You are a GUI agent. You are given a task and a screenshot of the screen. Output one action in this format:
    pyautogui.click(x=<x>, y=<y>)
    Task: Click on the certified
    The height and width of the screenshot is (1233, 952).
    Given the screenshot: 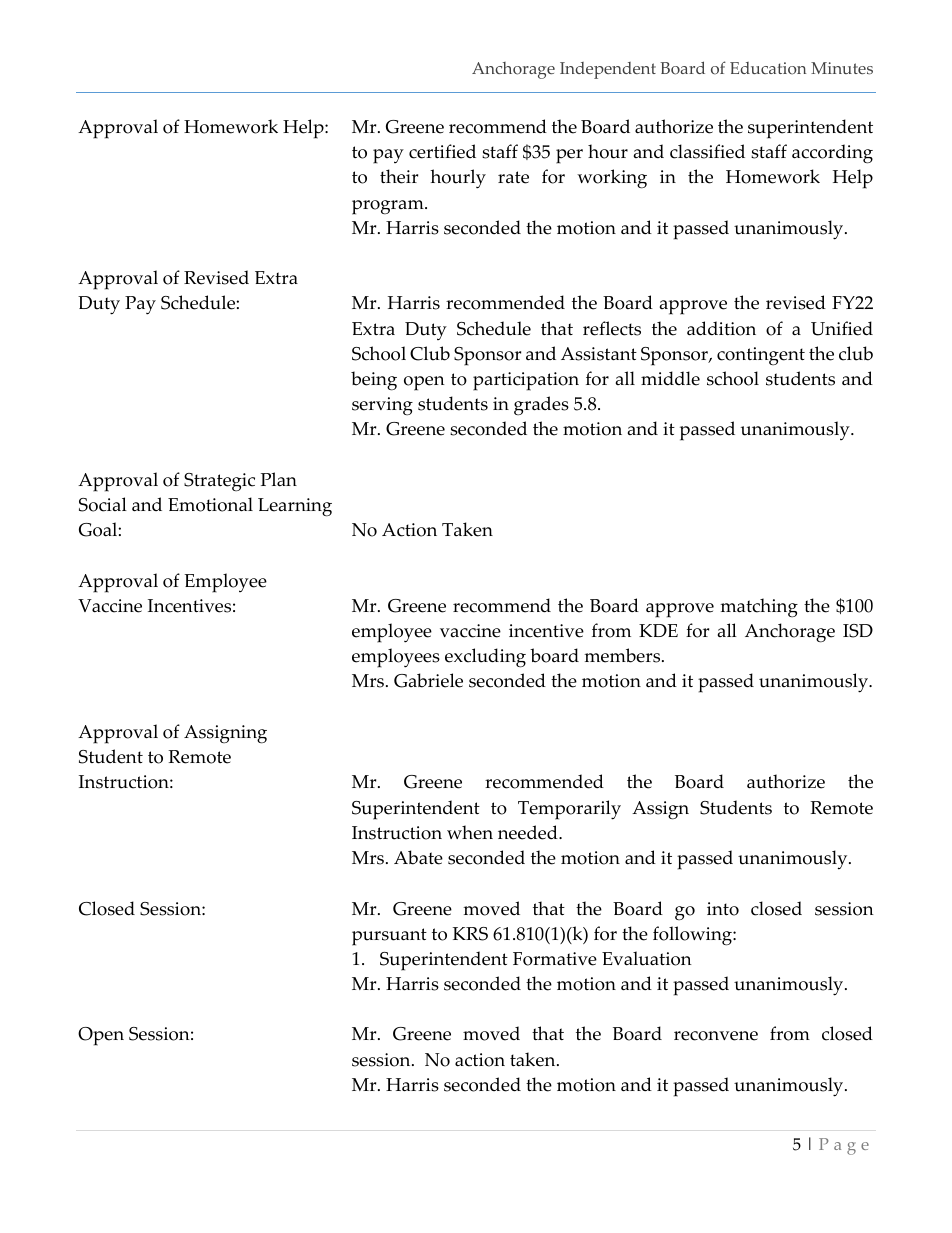 What is the action you would take?
    pyautogui.click(x=442, y=151)
